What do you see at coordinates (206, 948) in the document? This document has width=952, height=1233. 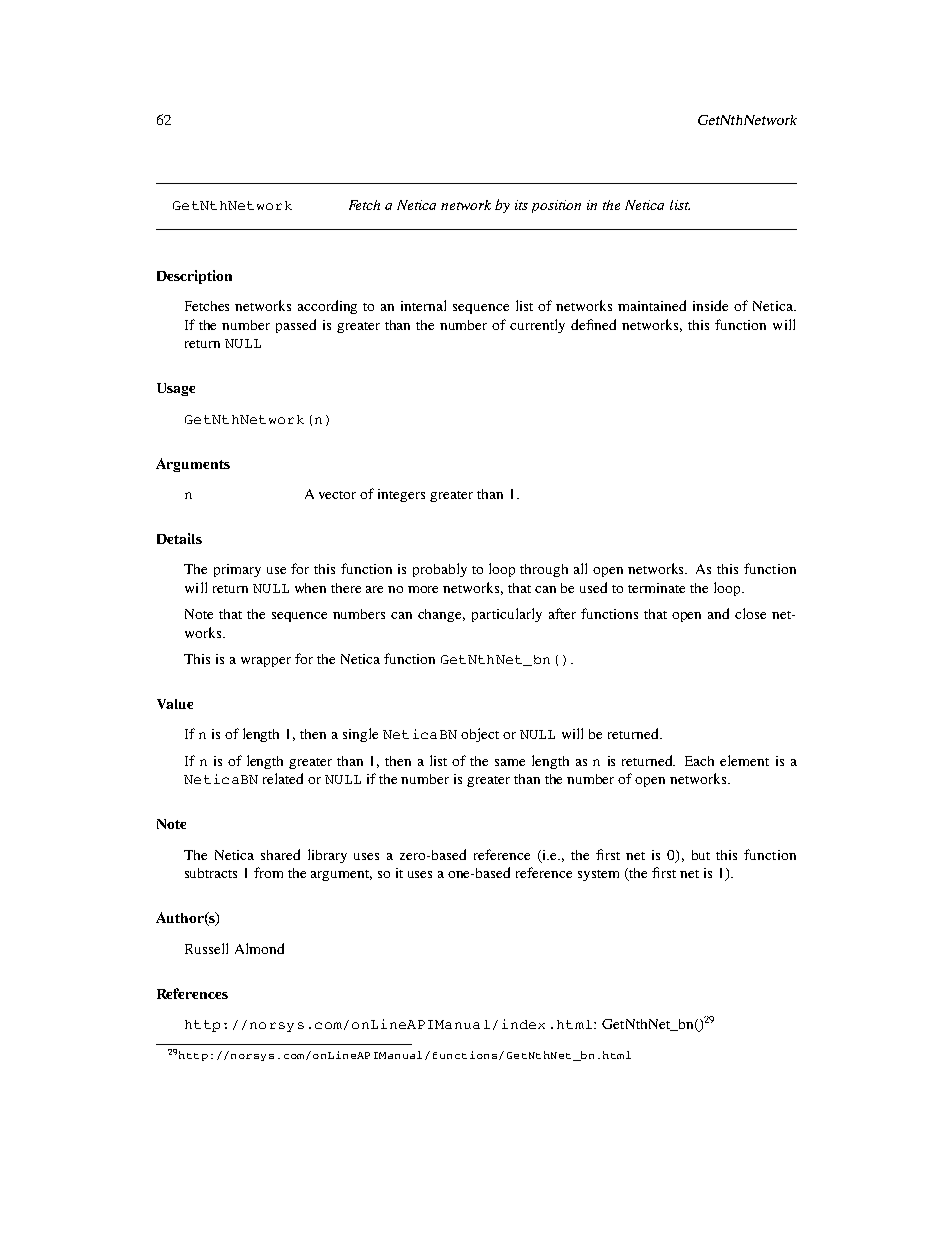 I see `Russell` at bounding box center [206, 948].
